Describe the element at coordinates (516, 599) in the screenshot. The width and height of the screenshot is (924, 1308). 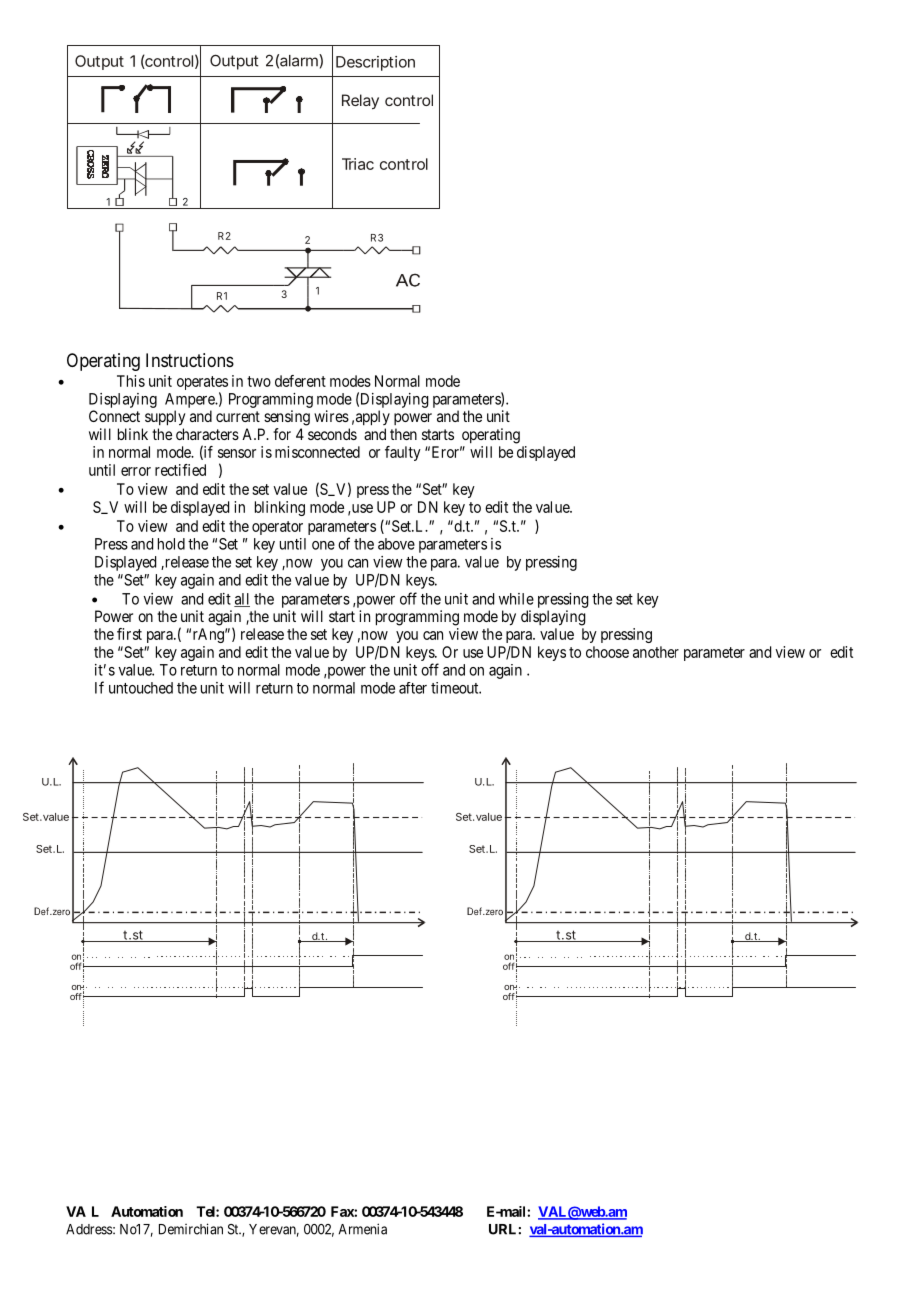
I see `while` at that location.
